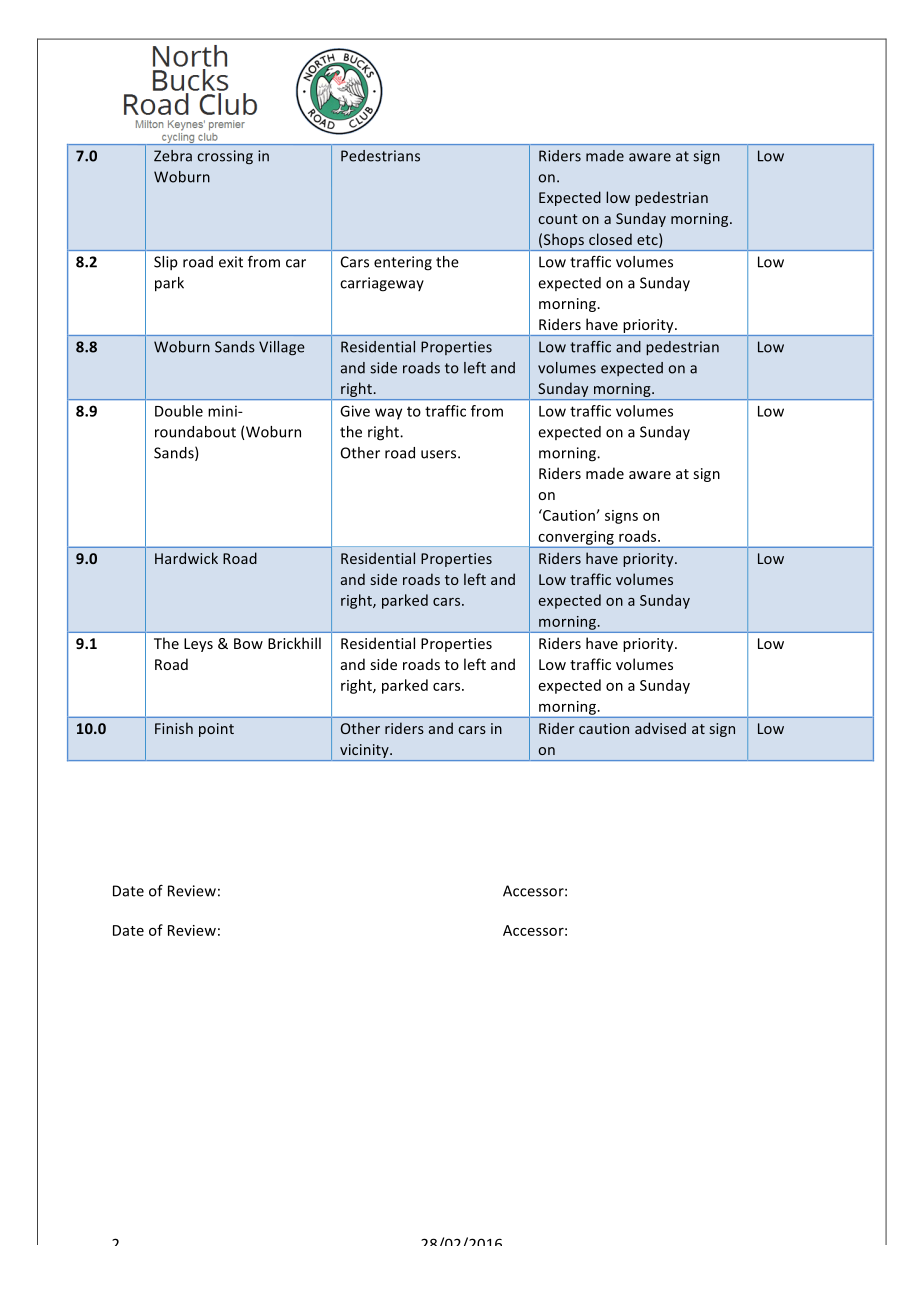 The height and width of the screenshot is (1308, 924). Describe the element at coordinates (216, 730) in the screenshot. I see `point` at that location.
